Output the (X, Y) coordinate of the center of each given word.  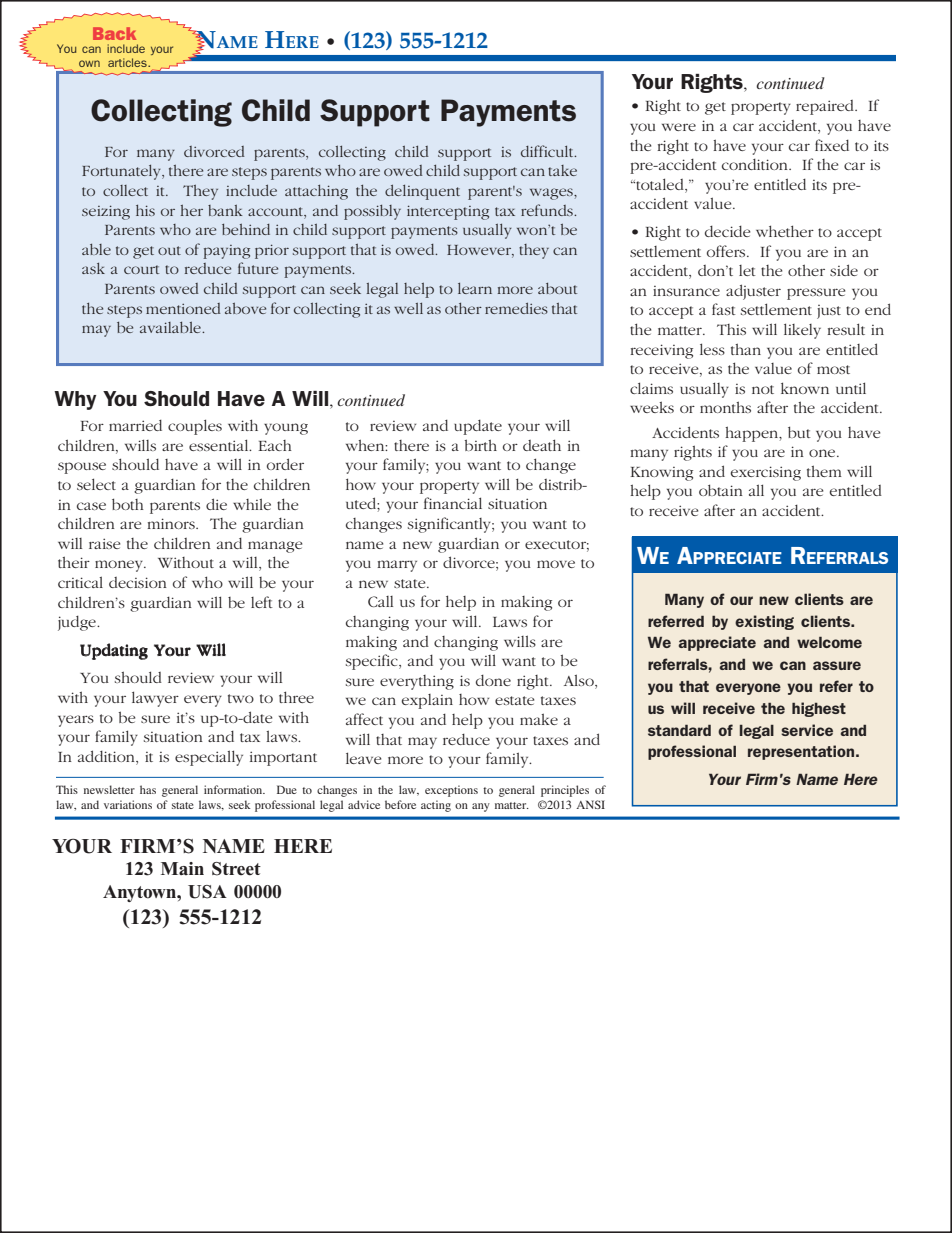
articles (128, 62)
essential (220, 445)
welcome (829, 642)
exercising (765, 473)
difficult (548, 151)
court (141, 269)
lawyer (155, 699)
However (480, 250)
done (493, 680)
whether (785, 231)
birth (481, 445)
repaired (826, 107)
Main (182, 868)
